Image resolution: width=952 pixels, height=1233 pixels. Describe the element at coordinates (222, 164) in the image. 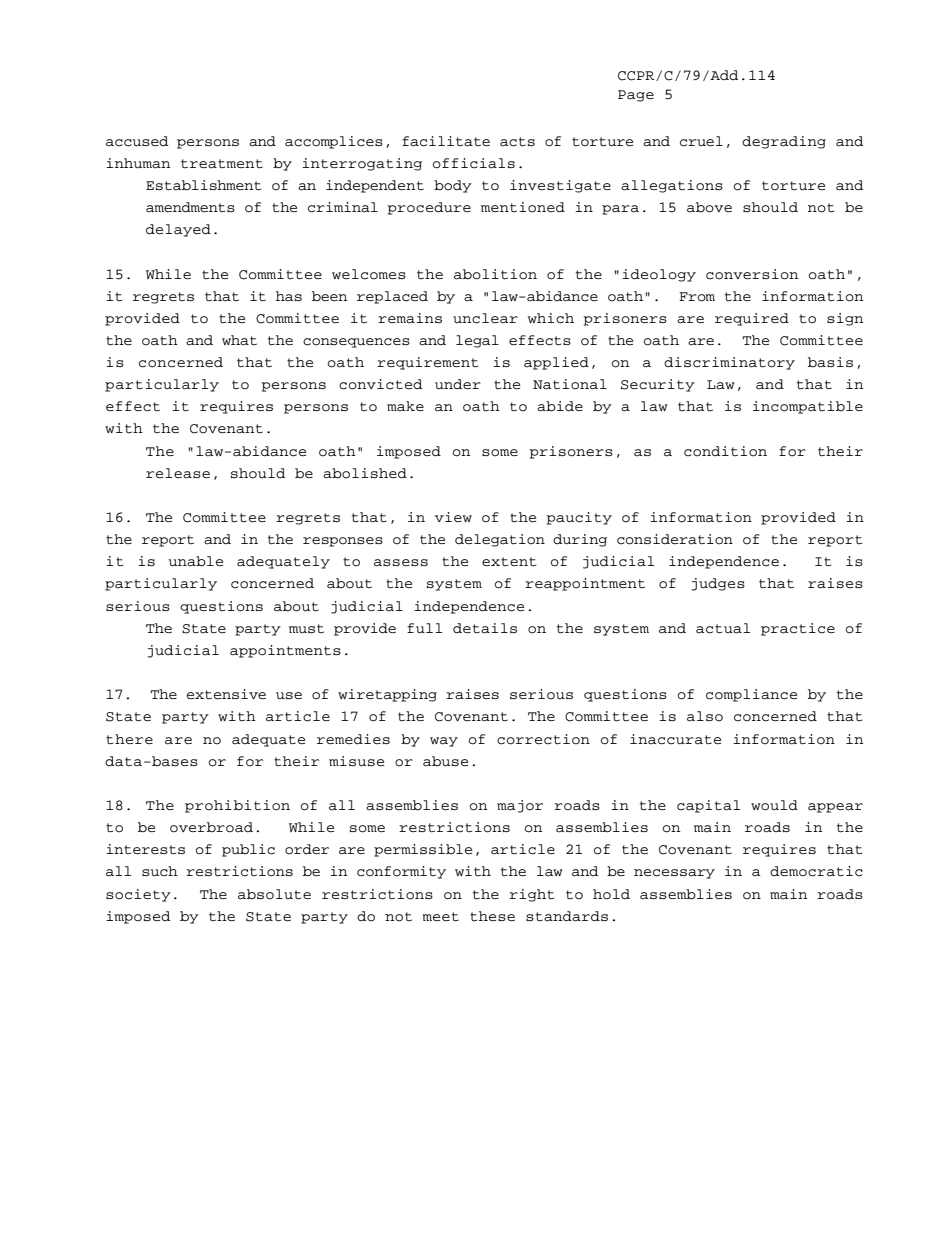

I see `treatment` at that location.
